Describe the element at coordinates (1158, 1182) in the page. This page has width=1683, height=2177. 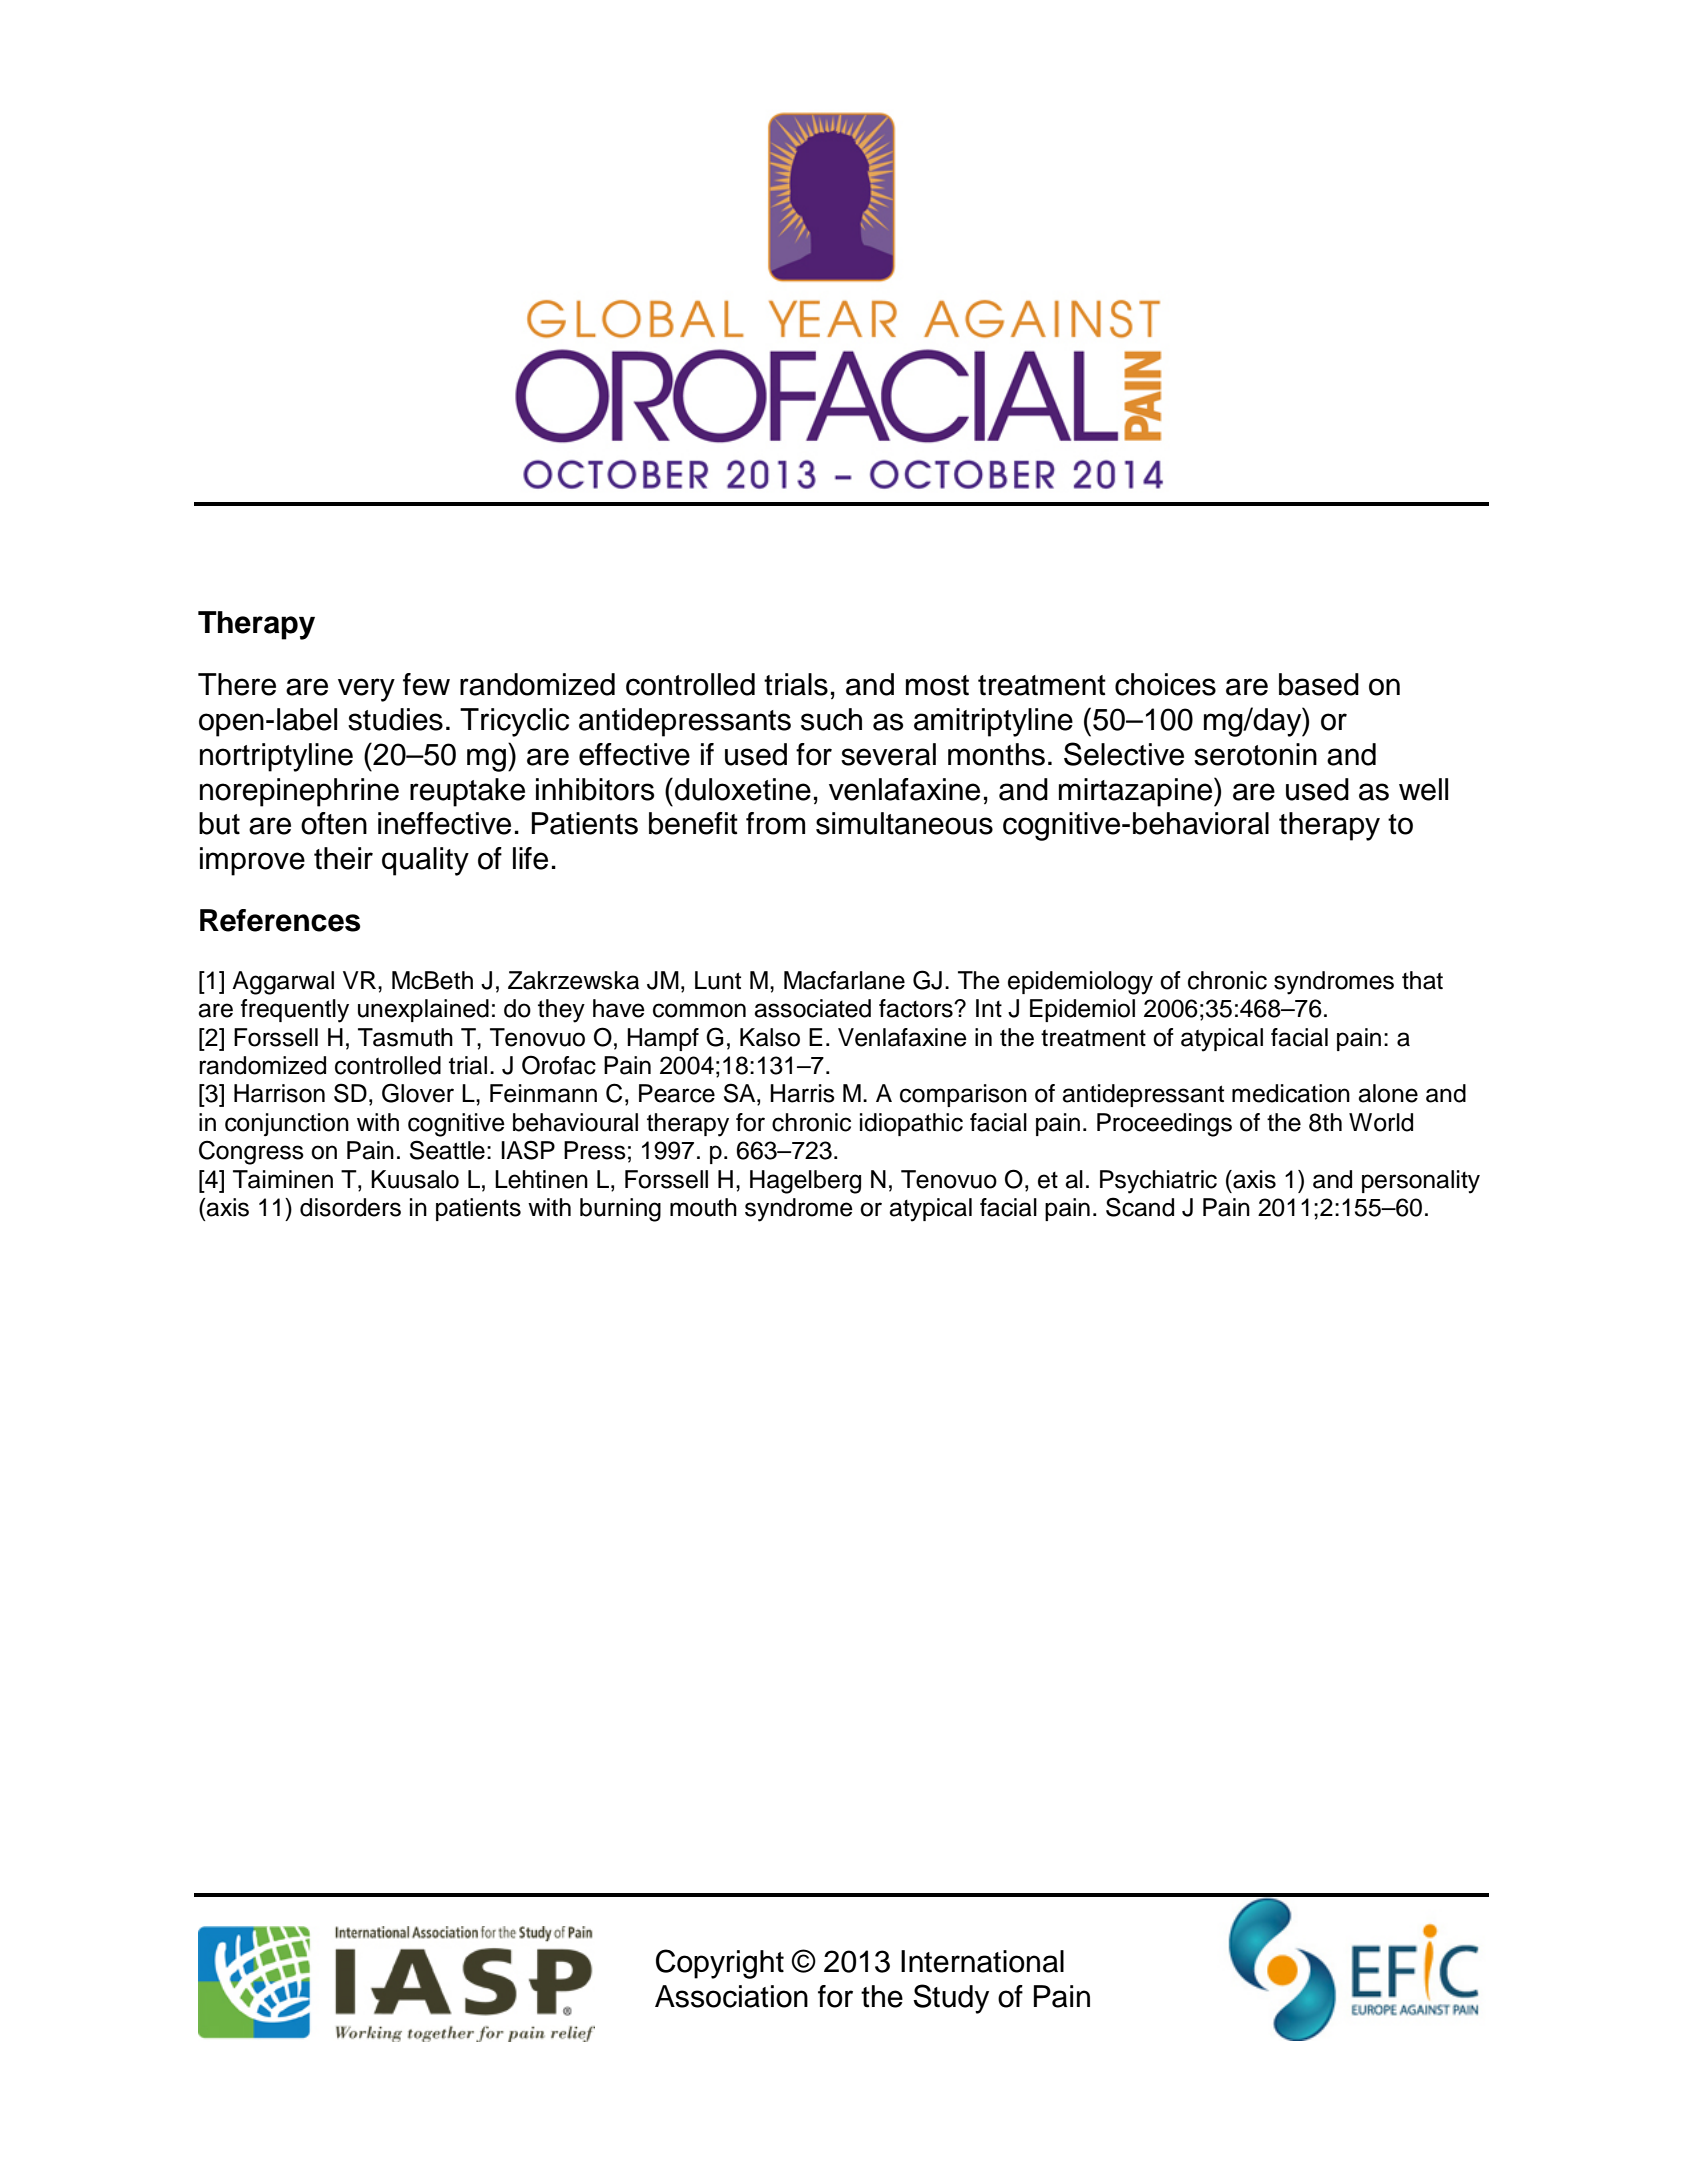
I see `Psychiatric` at that location.
